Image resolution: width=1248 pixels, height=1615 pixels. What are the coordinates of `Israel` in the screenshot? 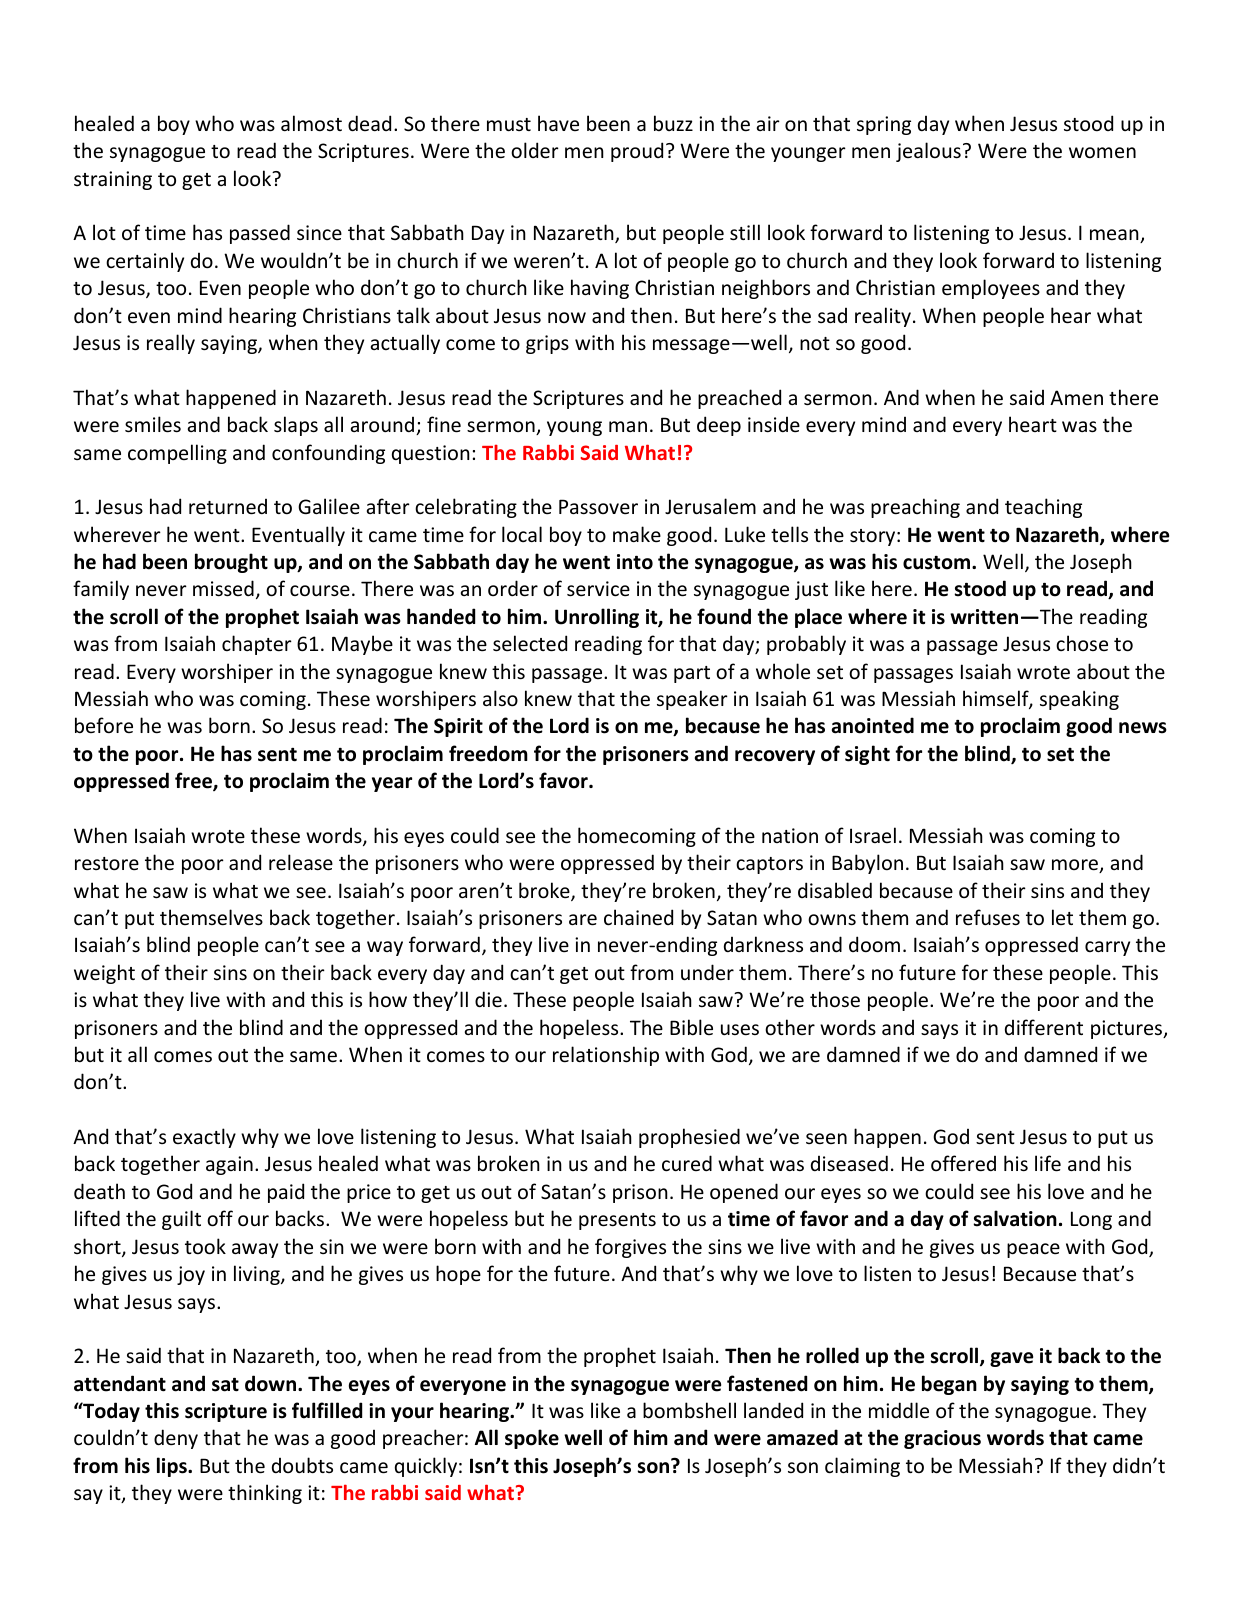 It's located at (873, 835).
